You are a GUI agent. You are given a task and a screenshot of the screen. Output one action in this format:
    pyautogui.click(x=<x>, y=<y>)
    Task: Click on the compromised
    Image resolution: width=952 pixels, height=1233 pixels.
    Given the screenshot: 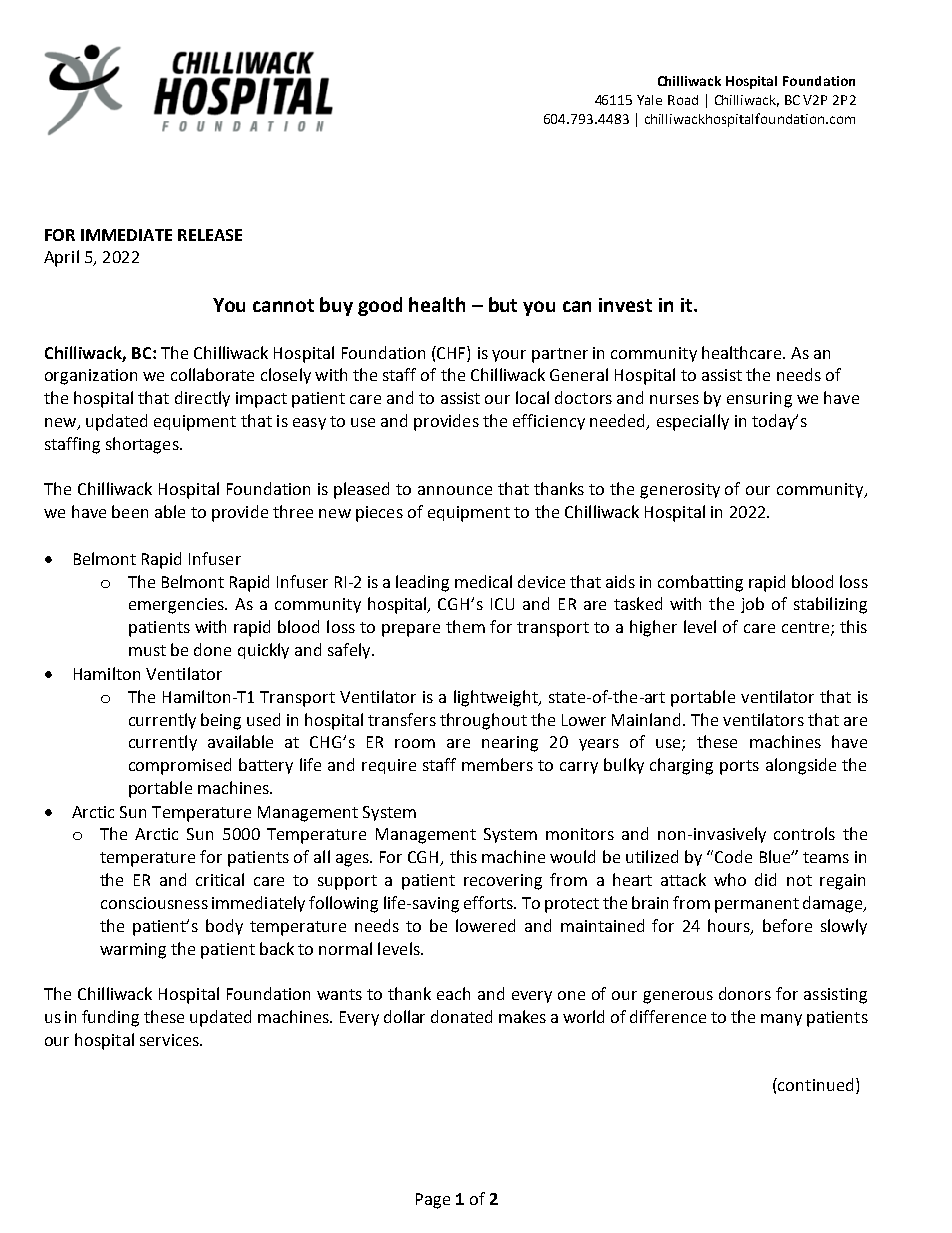 What is the action you would take?
    pyautogui.click(x=180, y=766)
